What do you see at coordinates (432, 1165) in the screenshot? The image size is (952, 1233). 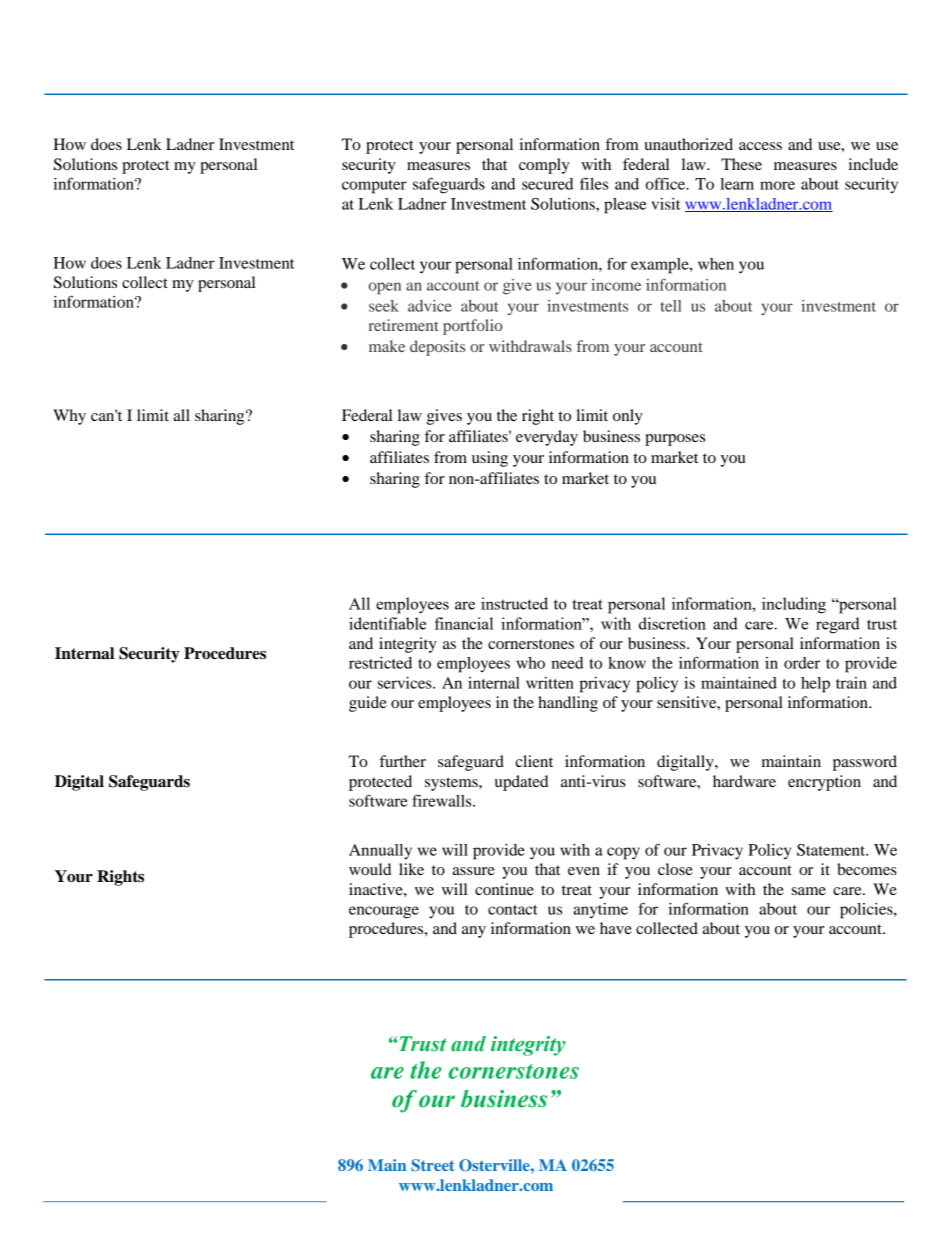 I see `Street` at bounding box center [432, 1165].
